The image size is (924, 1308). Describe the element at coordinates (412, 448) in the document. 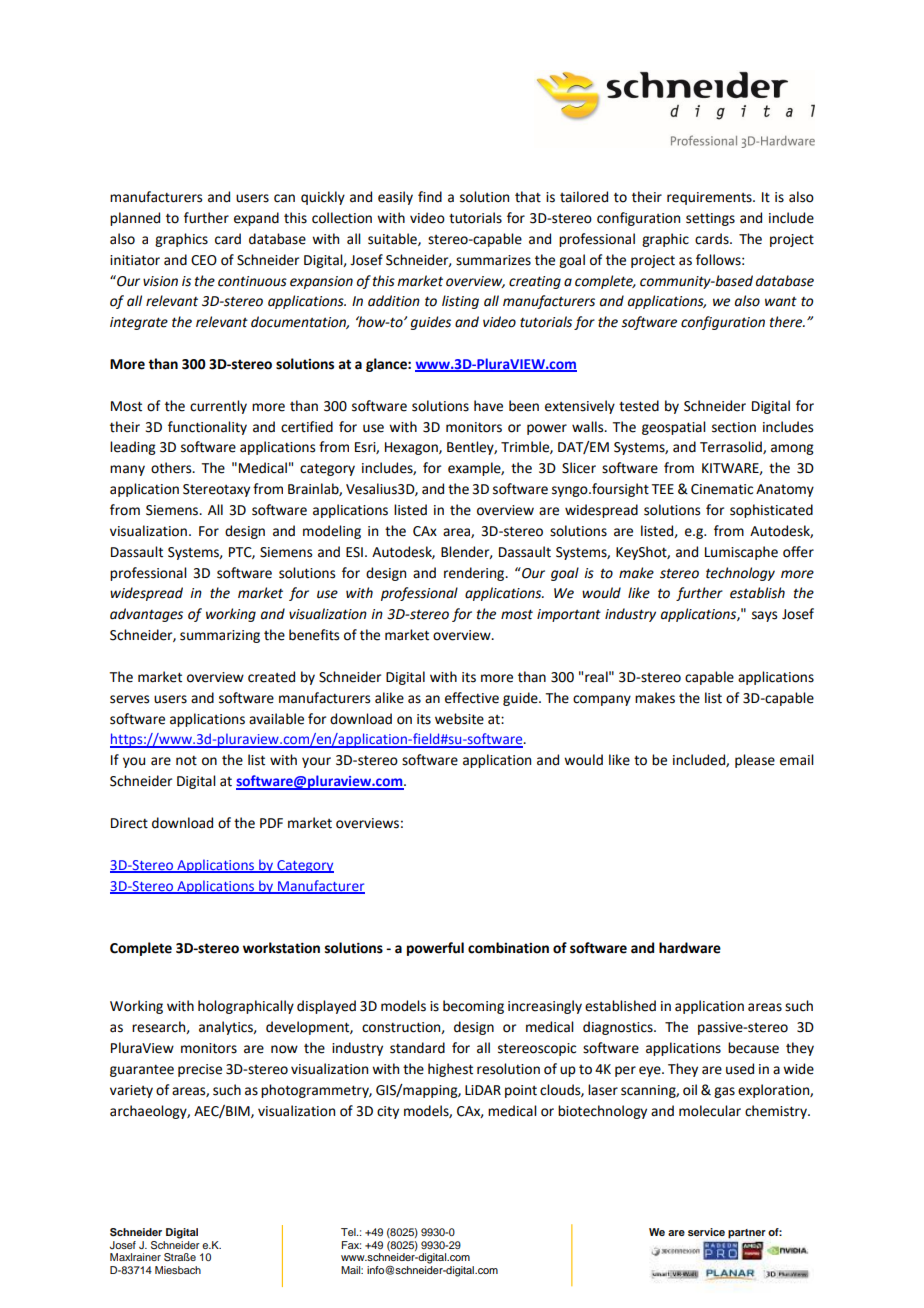

I see `Hexagon` at that location.
